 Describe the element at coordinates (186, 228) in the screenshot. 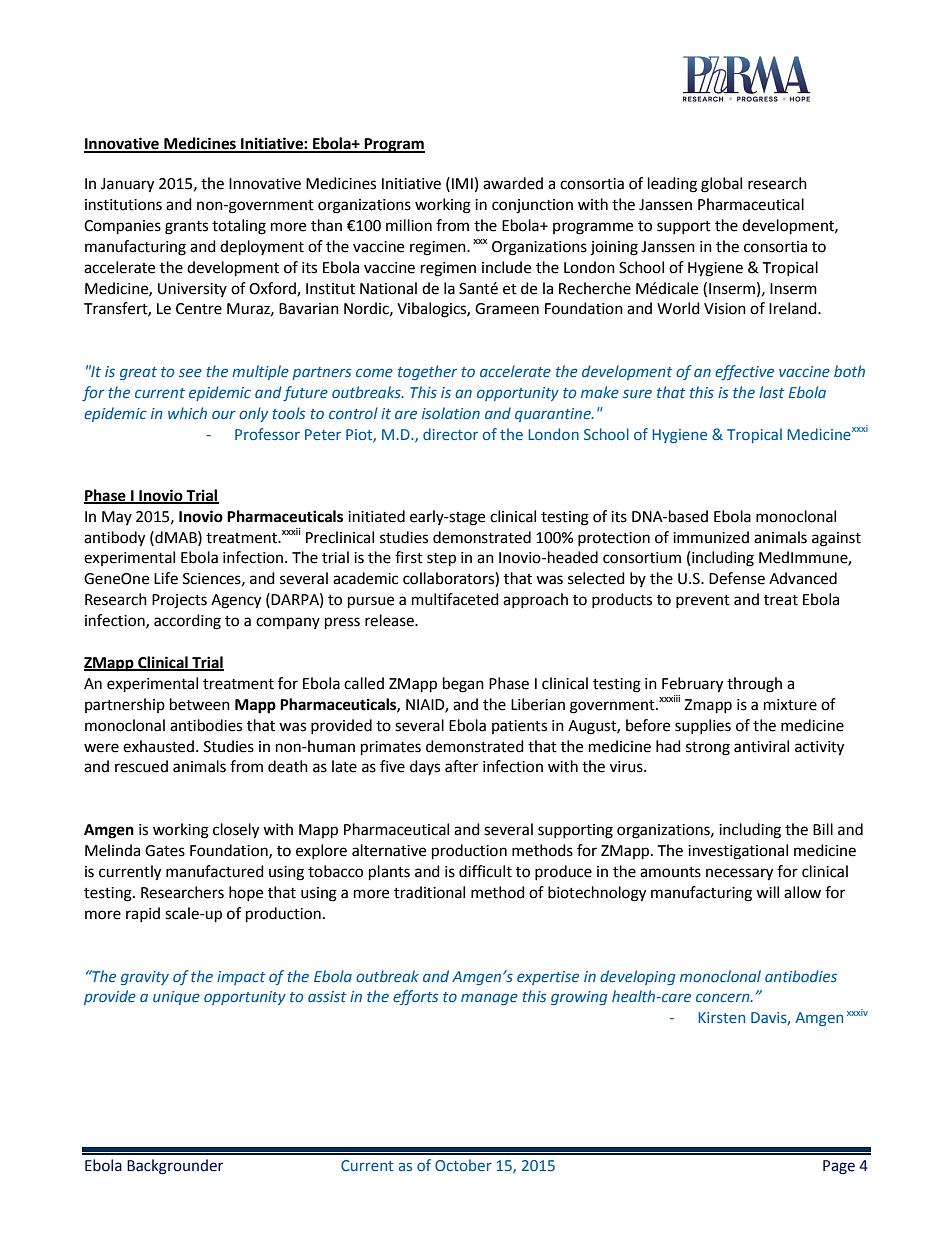

I see `grants` at that location.
